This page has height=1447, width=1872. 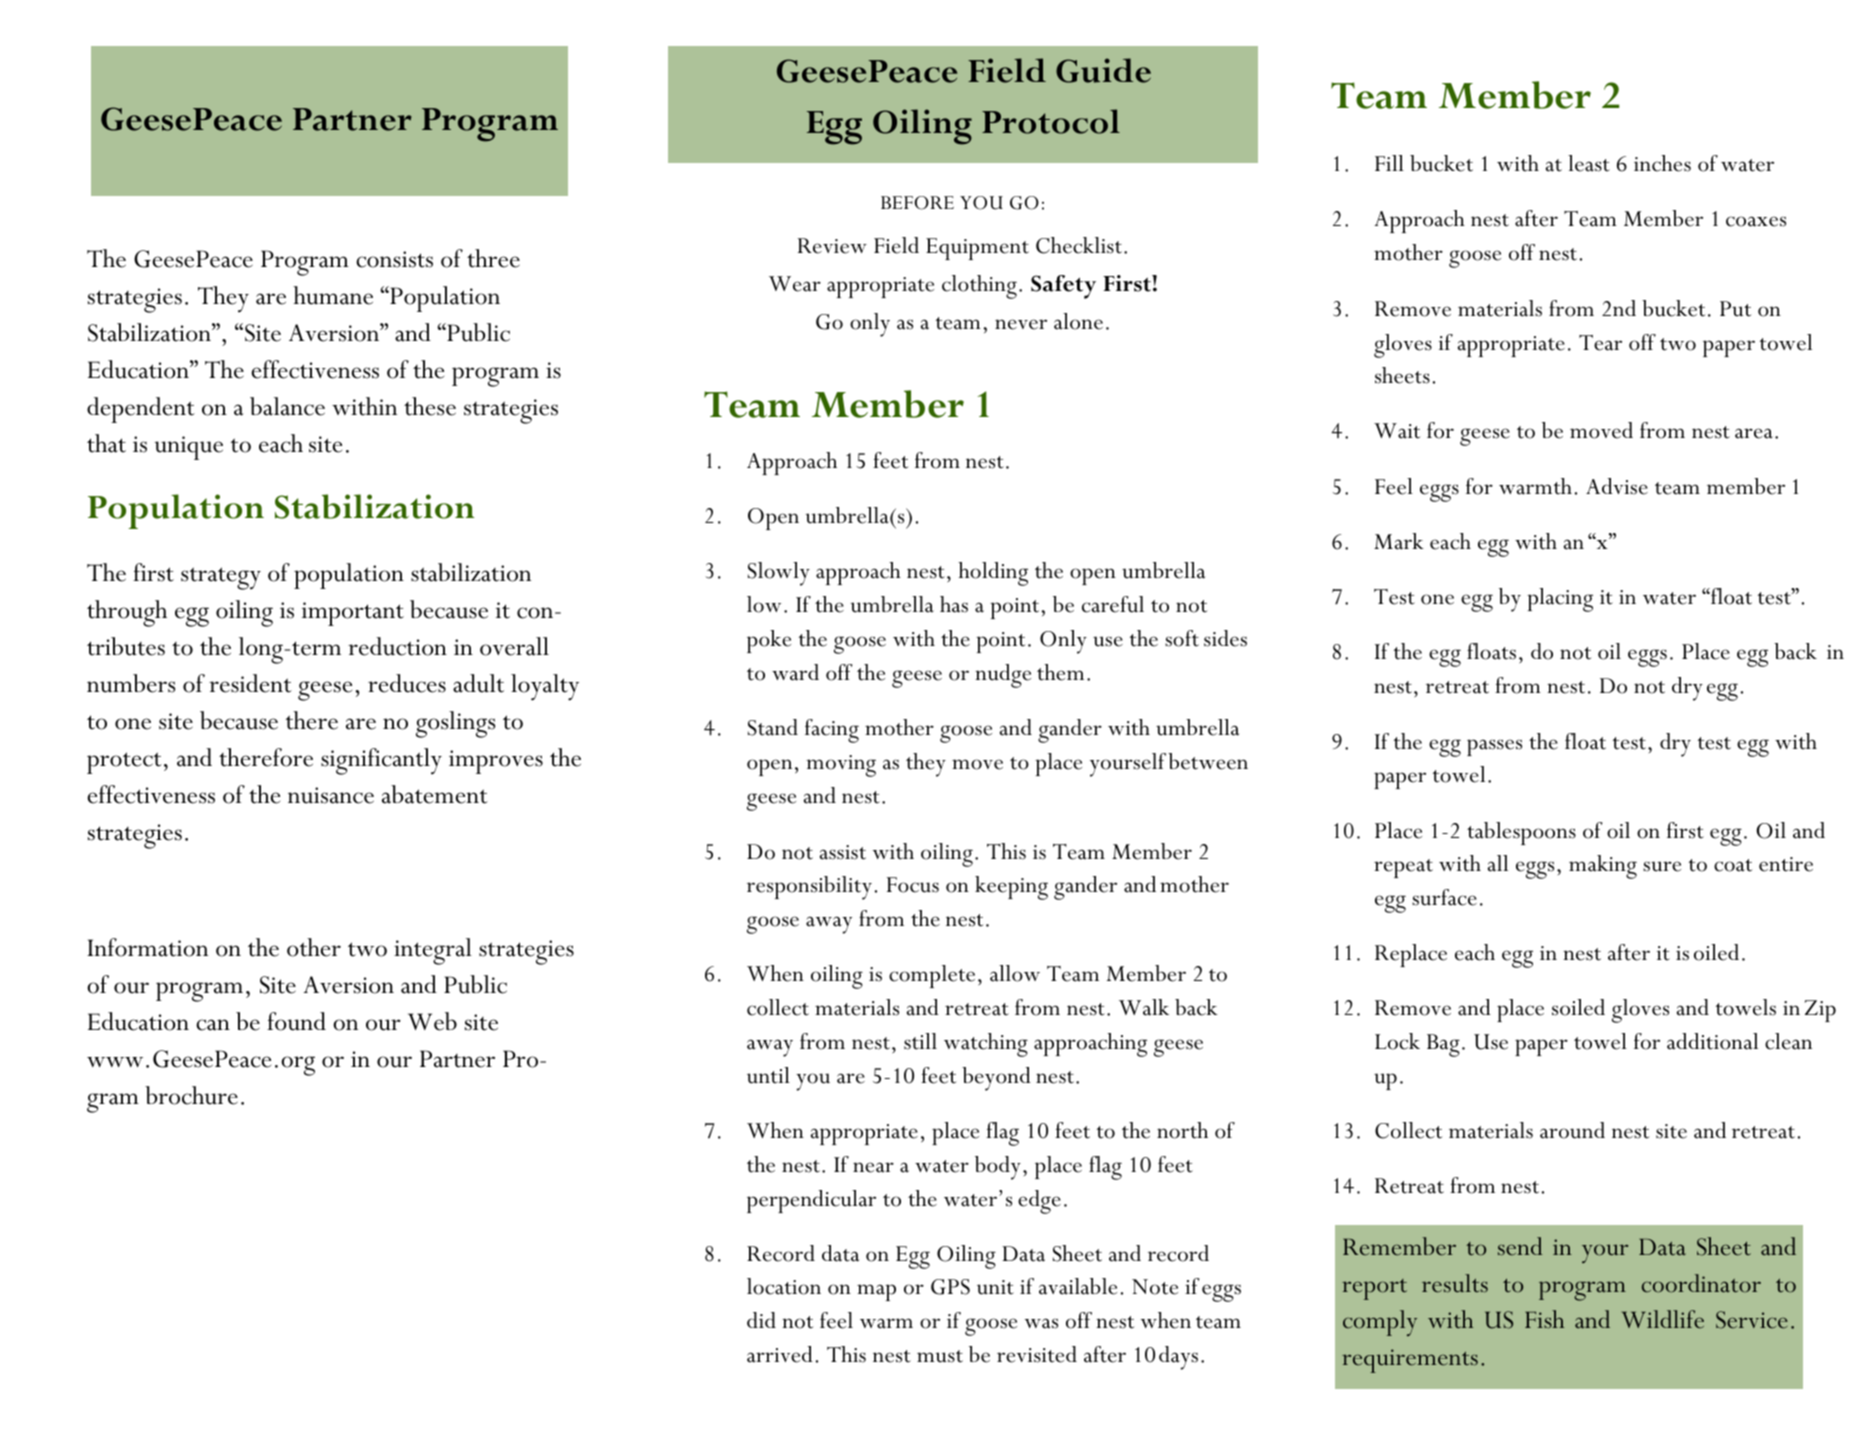 I want to click on Advise, so click(x=1617, y=486).
